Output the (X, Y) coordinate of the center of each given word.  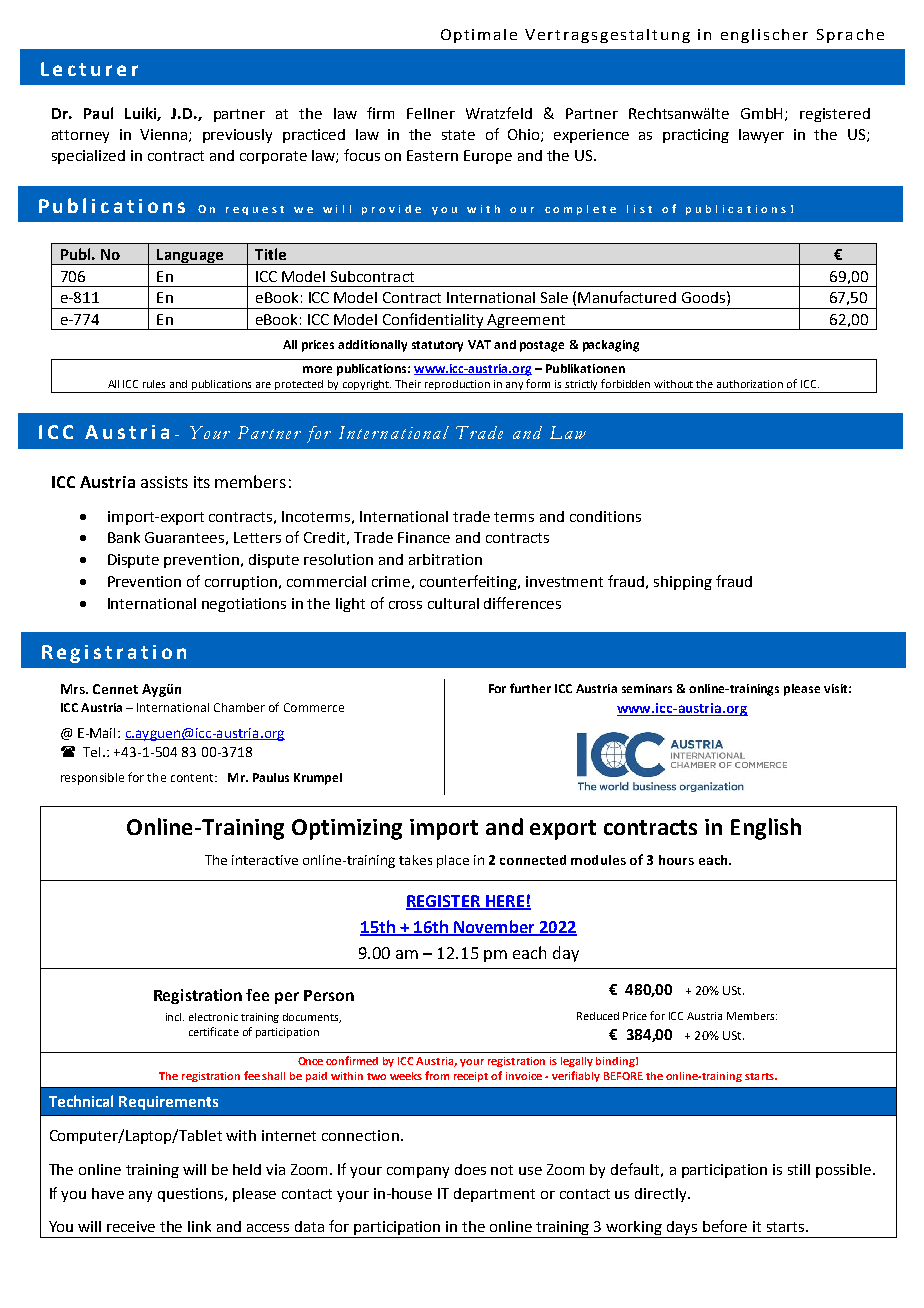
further (530, 688)
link (199, 1226)
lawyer (761, 136)
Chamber (239, 707)
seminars (647, 688)
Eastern (432, 155)
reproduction (458, 386)
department (494, 1195)
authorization (750, 384)
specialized (88, 157)
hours (676, 860)
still (799, 1169)
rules (154, 384)
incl (175, 1017)
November (494, 927)
